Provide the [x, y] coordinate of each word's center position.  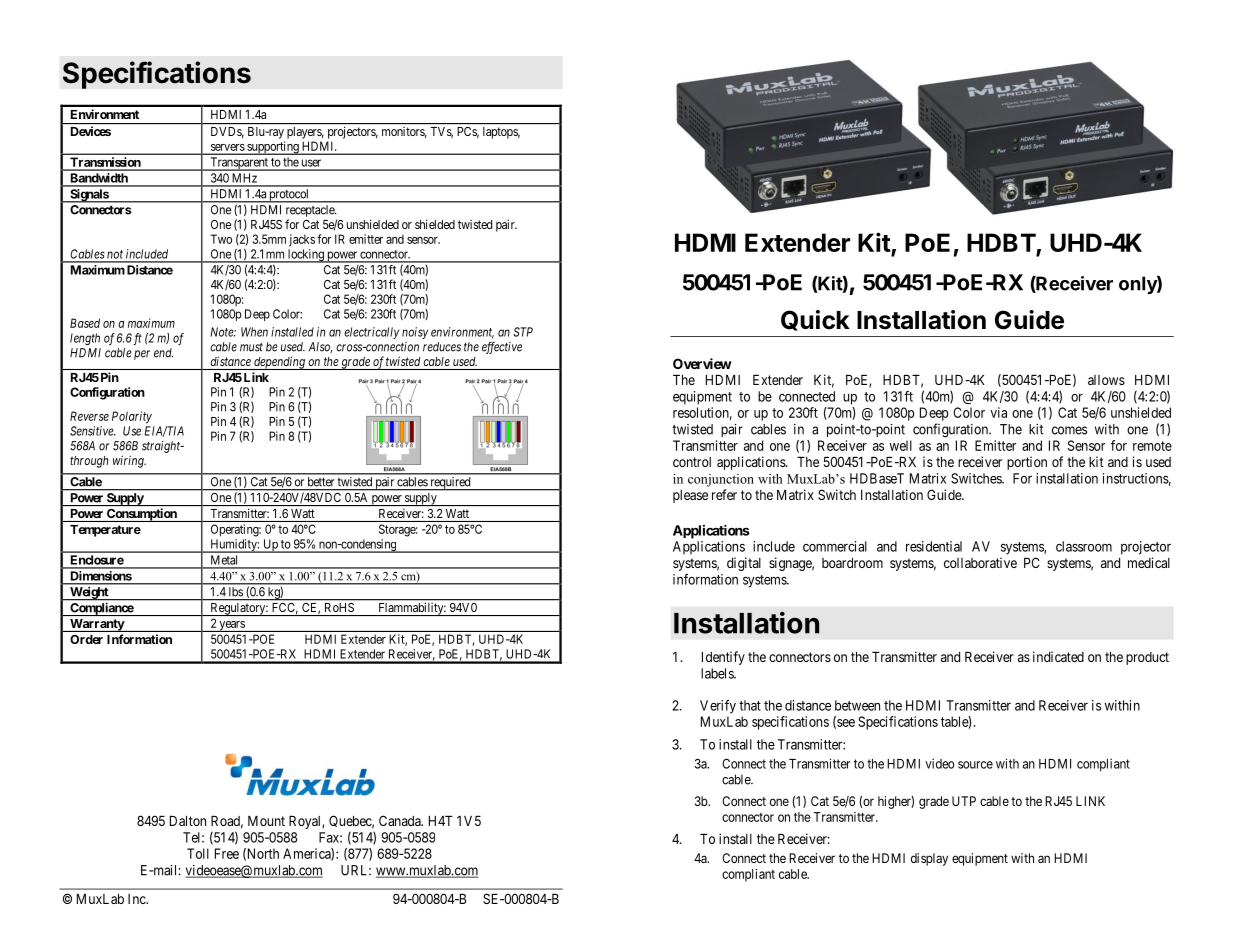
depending [279, 363]
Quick [815, 320]
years [232, 626]
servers [228, 147]
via [998, 412]
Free [227, 853]
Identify [723, 658]
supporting [273, 148]
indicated [1058, 656]
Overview [702, 363]
